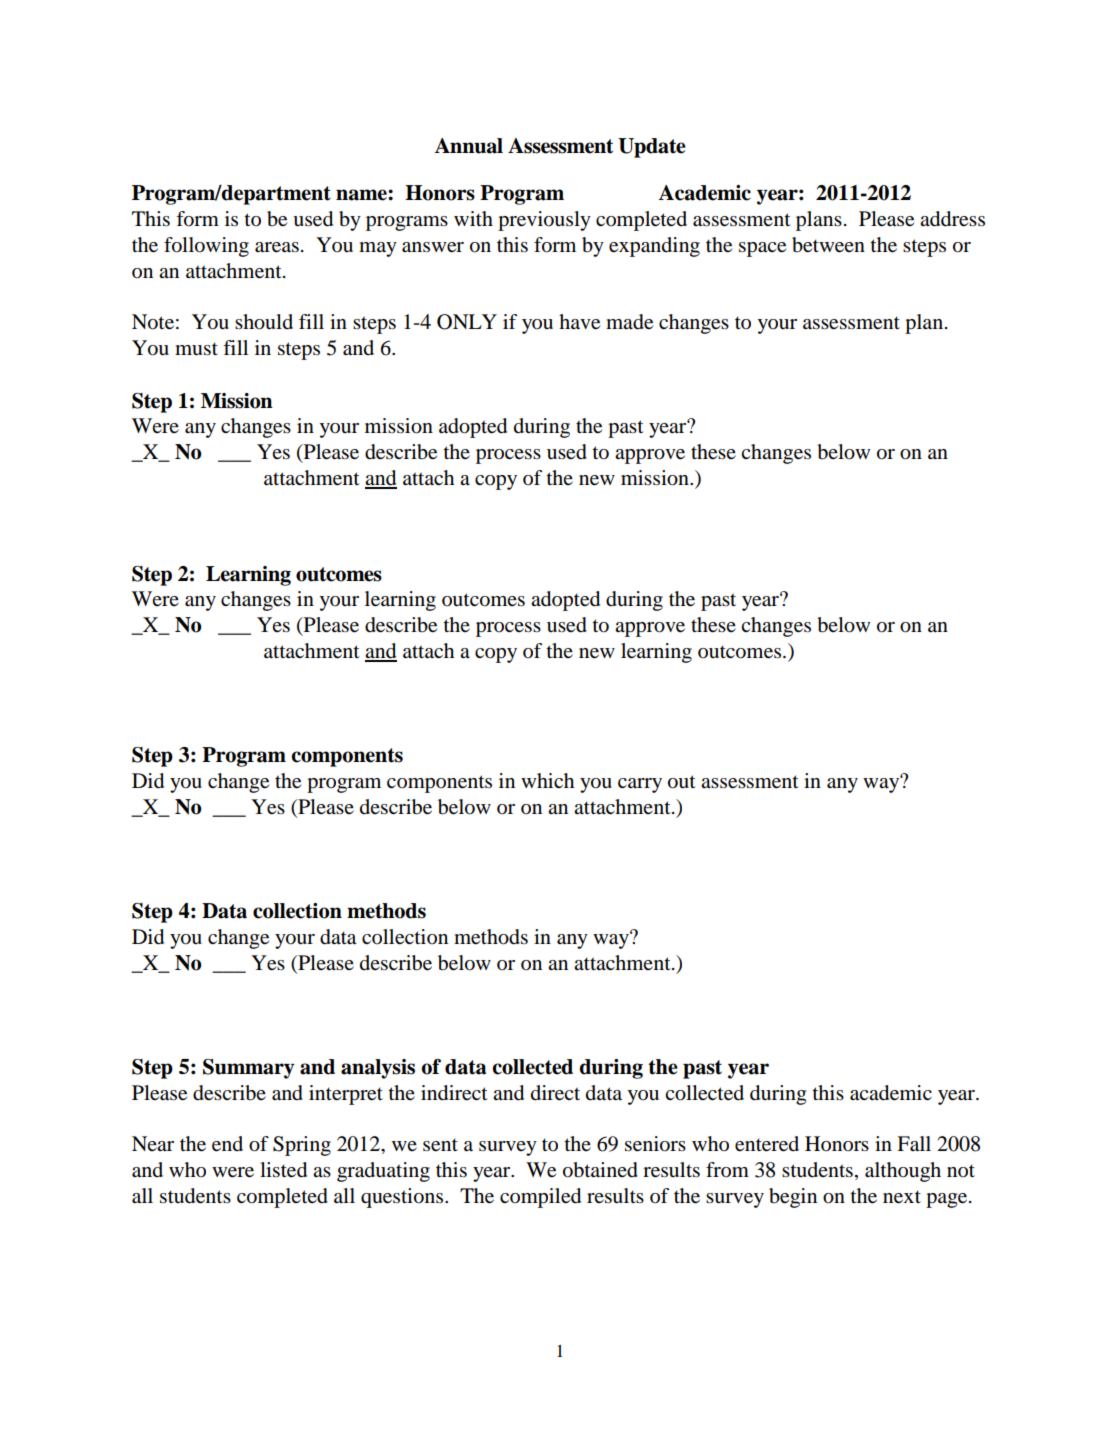  What do you see at coordinates (914, 1144) in the screenshot?
I see `Fall` at bounding box center [914, 1144].
